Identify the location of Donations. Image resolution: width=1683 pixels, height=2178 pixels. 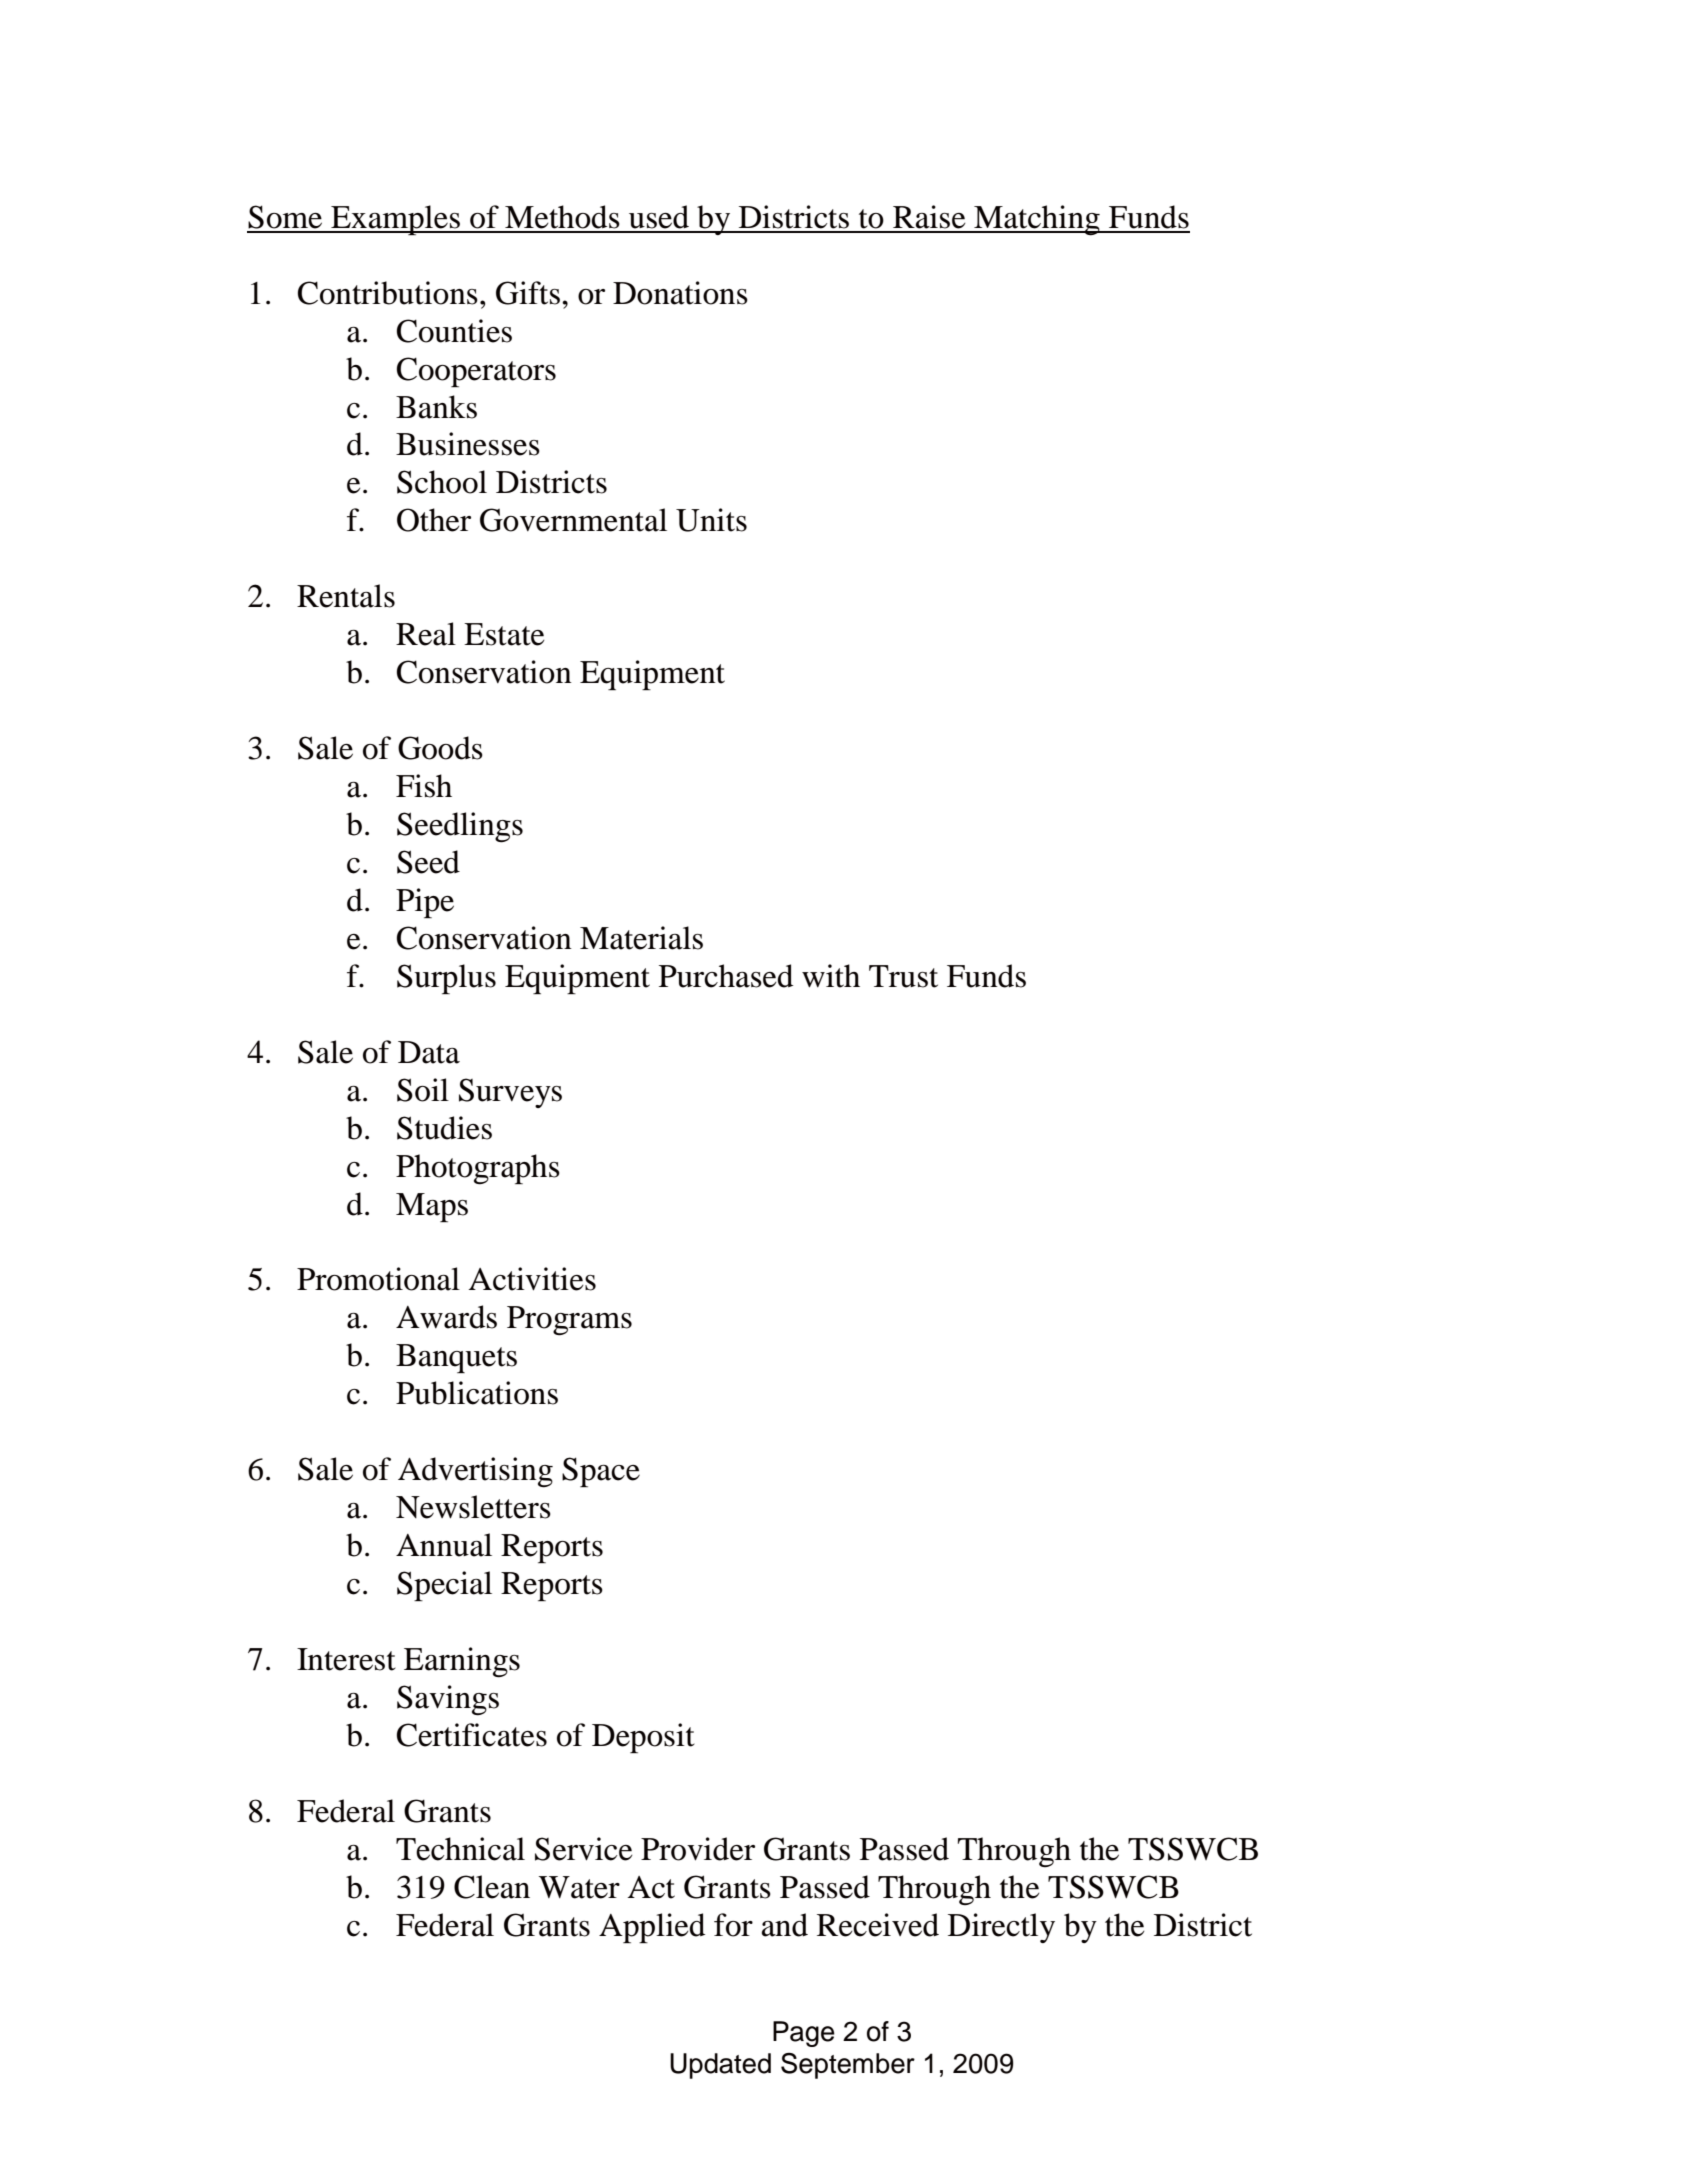
(680, 293).
